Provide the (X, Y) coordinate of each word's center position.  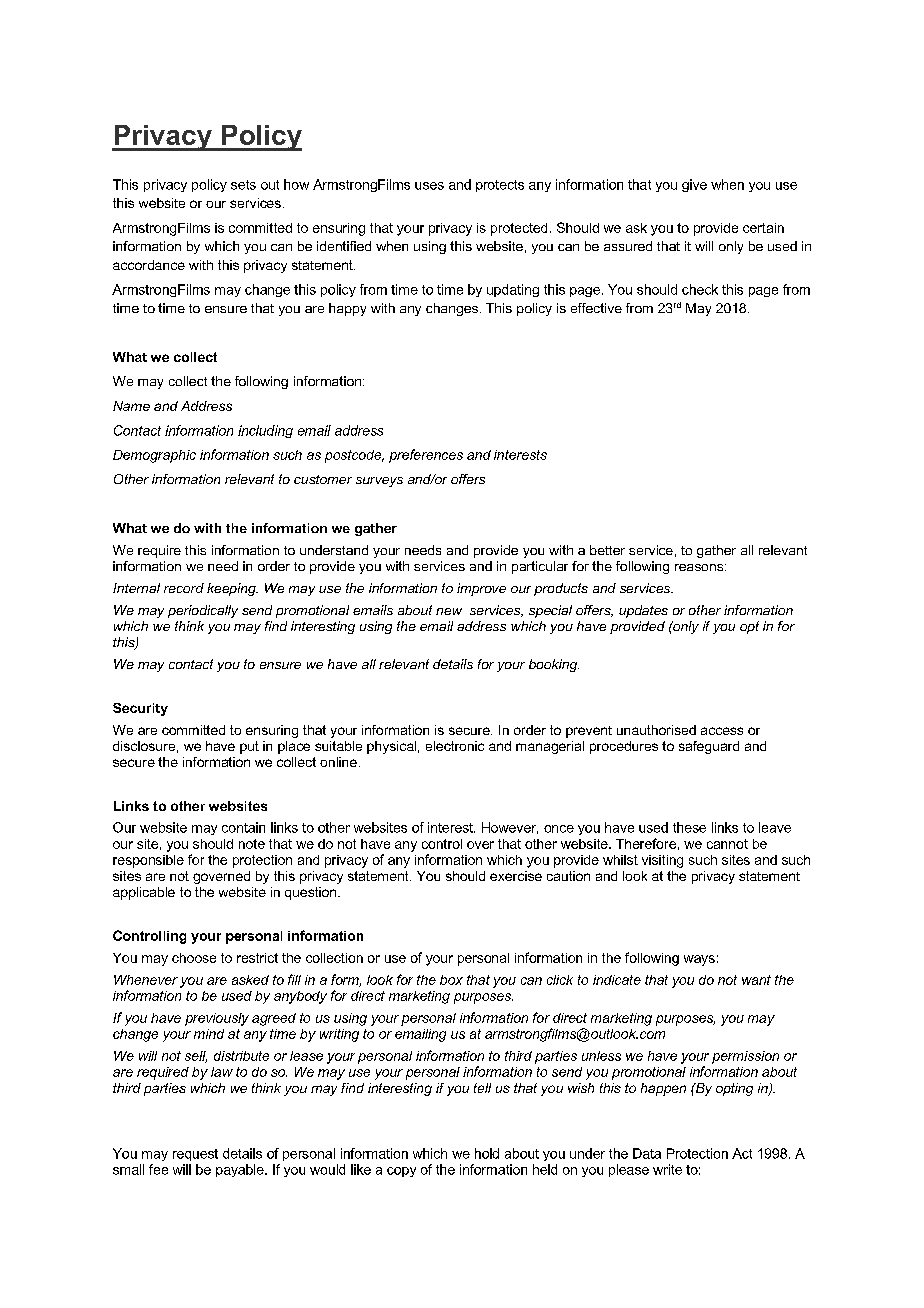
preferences (426, 456)
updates (643, 611)
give (694, 185)
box (451, 980)
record (184, 588)
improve (481, 589)
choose (194, 958)
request (195, 1155)
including (265, 431)
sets (243, 185)
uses (429, 186)
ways (699, 960)
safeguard (709, 747)
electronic (455, 746)
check (700, 289)
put (249, 747)
